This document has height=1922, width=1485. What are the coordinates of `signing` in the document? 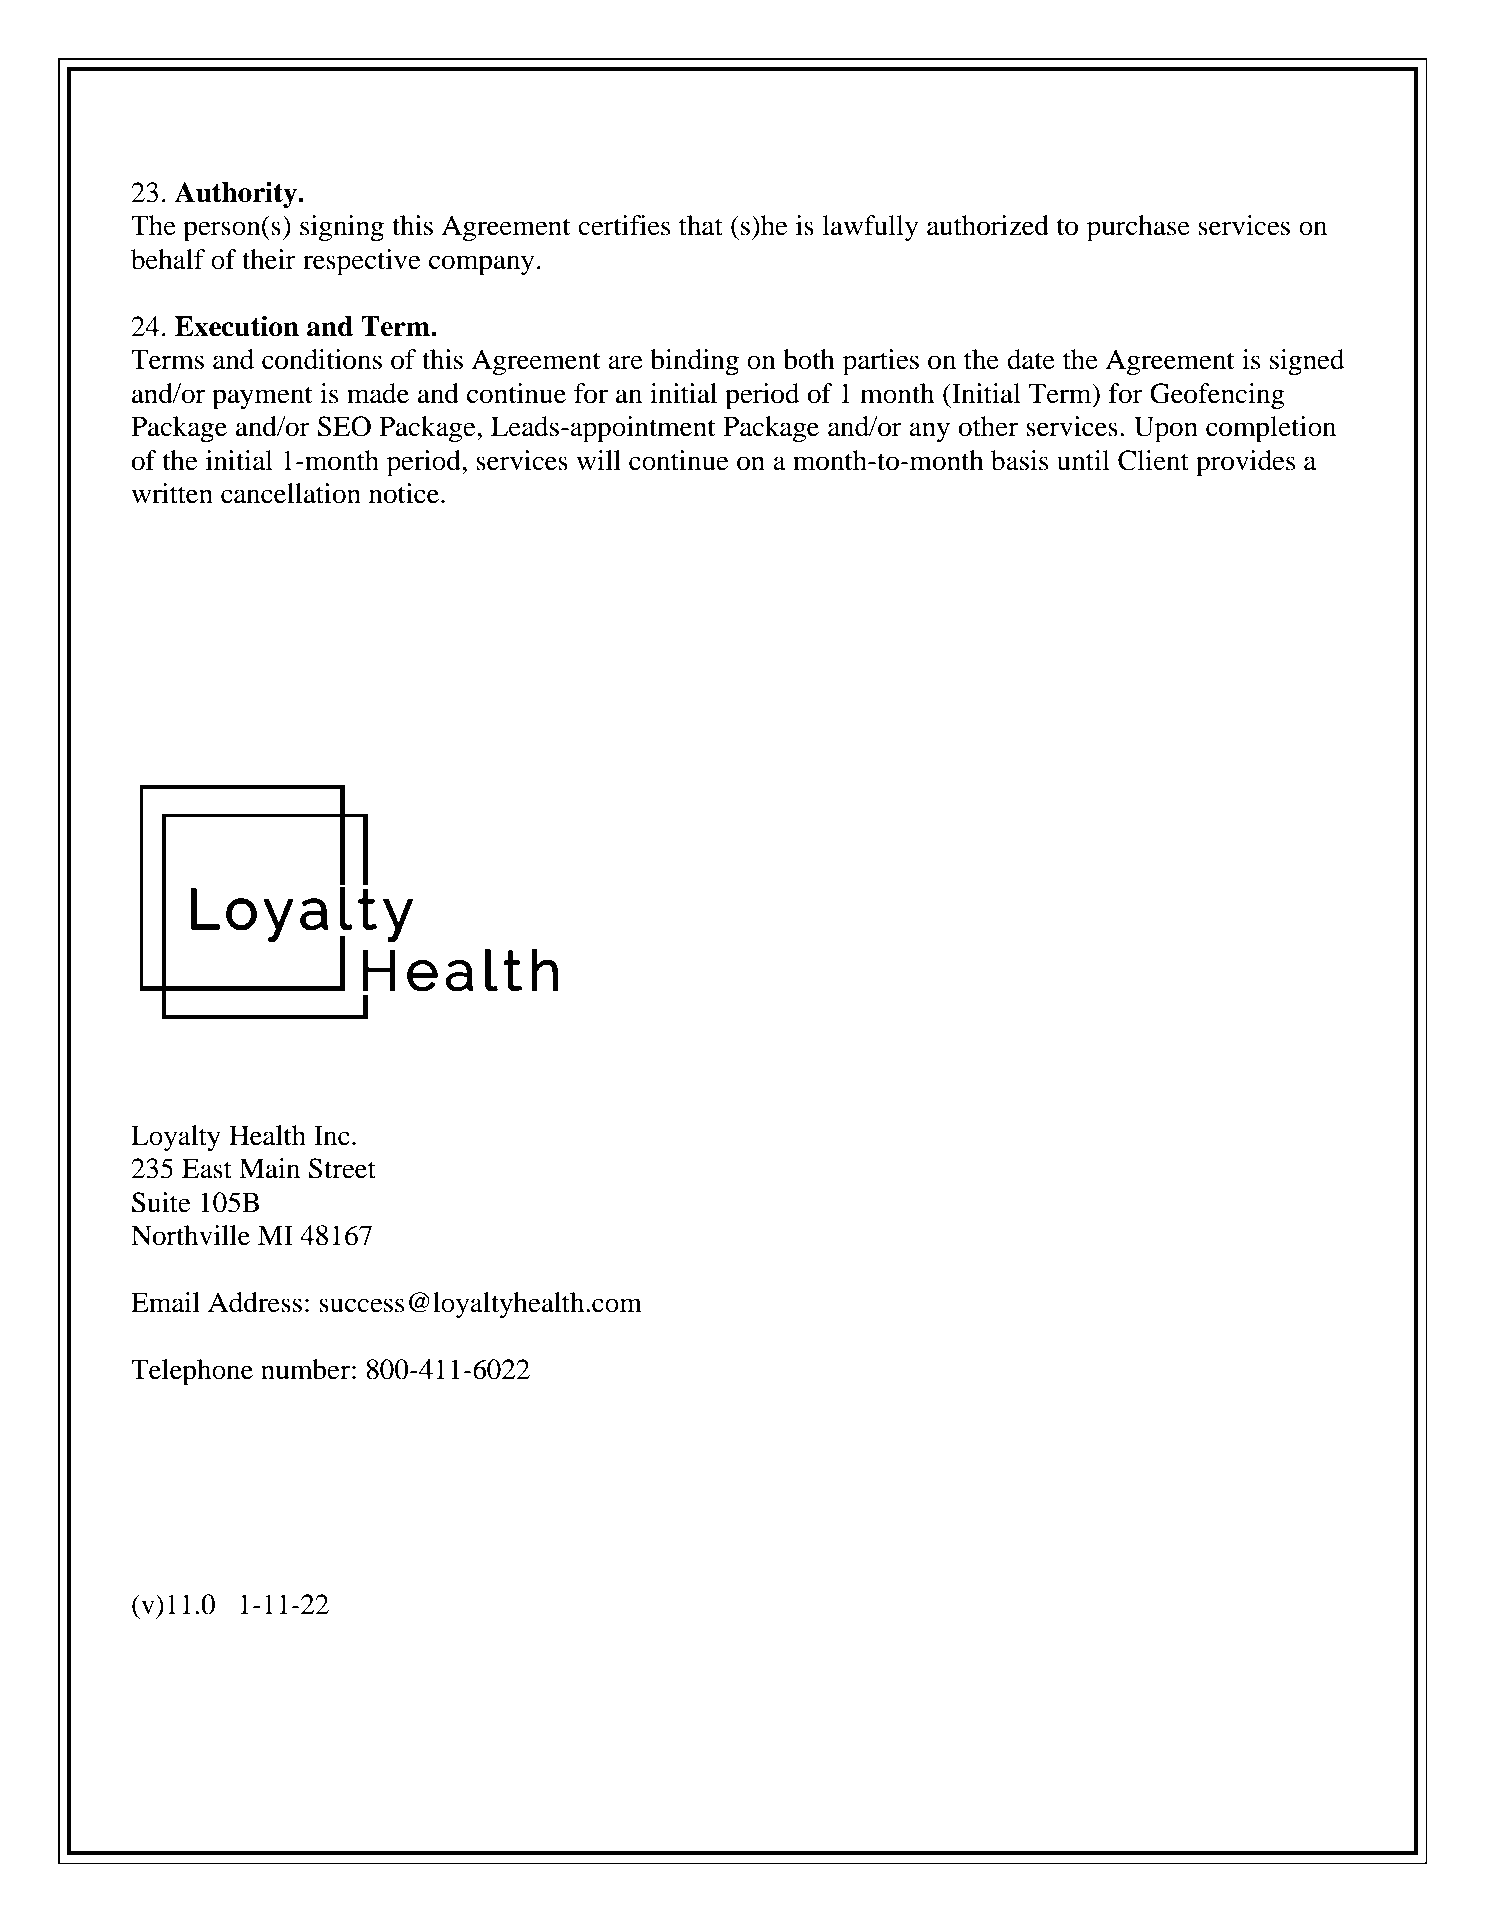 It's located at (342, 228).
